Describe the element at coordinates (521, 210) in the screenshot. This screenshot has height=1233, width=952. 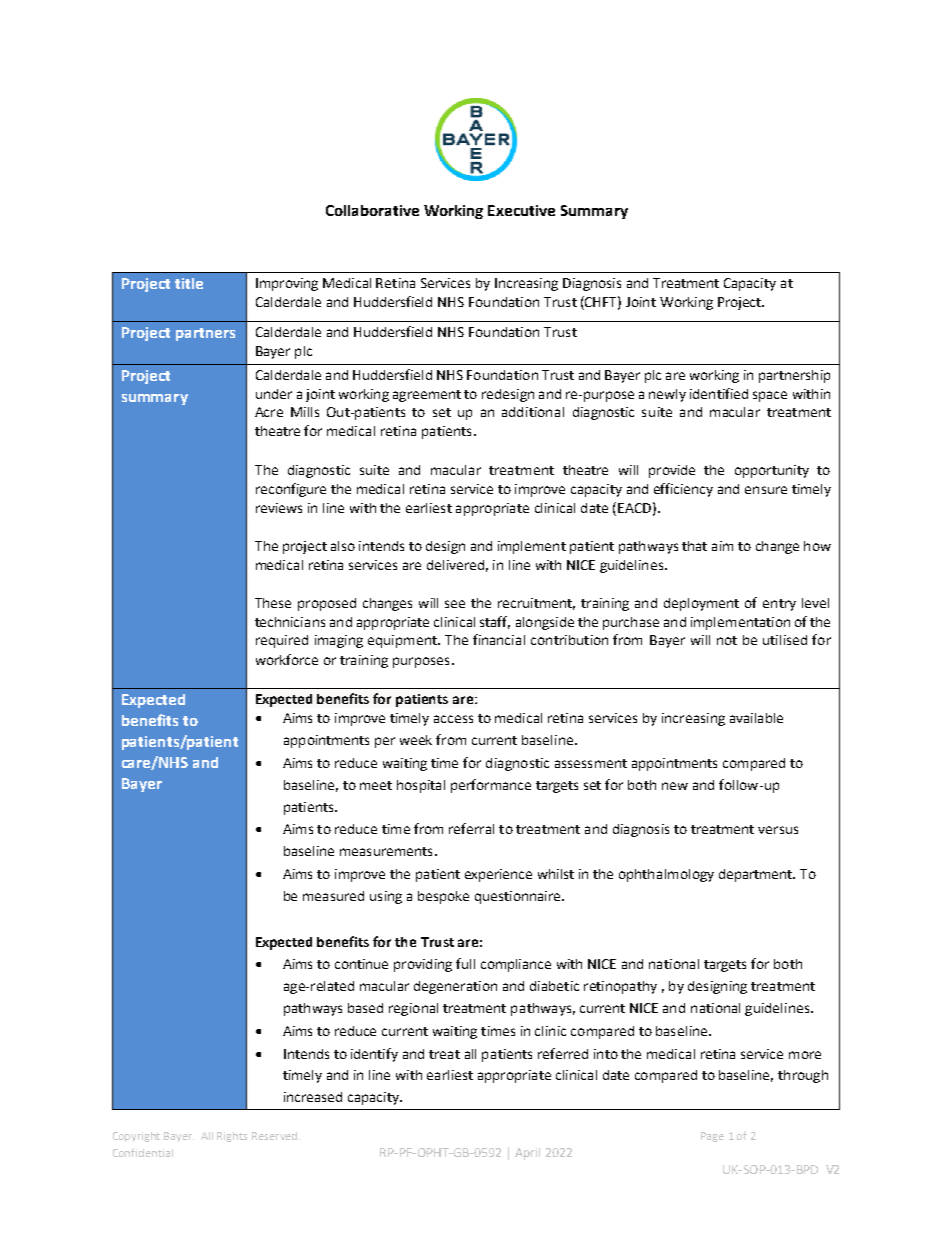
I see `Executive` at that location.
